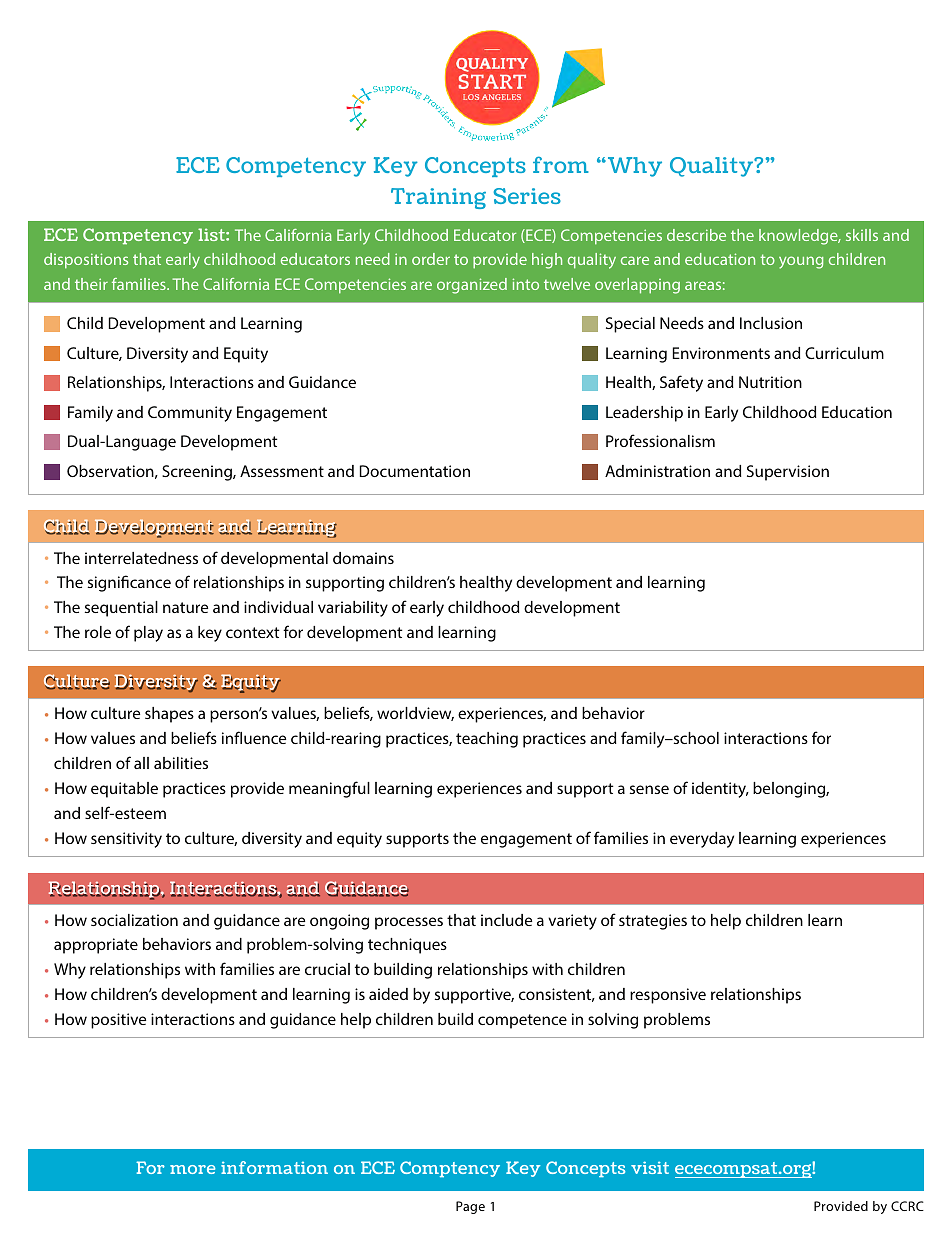  What do you see at coordinates (470, 1207) in the screenshot?
I see `Page` at bounding box center [470, 1207].
